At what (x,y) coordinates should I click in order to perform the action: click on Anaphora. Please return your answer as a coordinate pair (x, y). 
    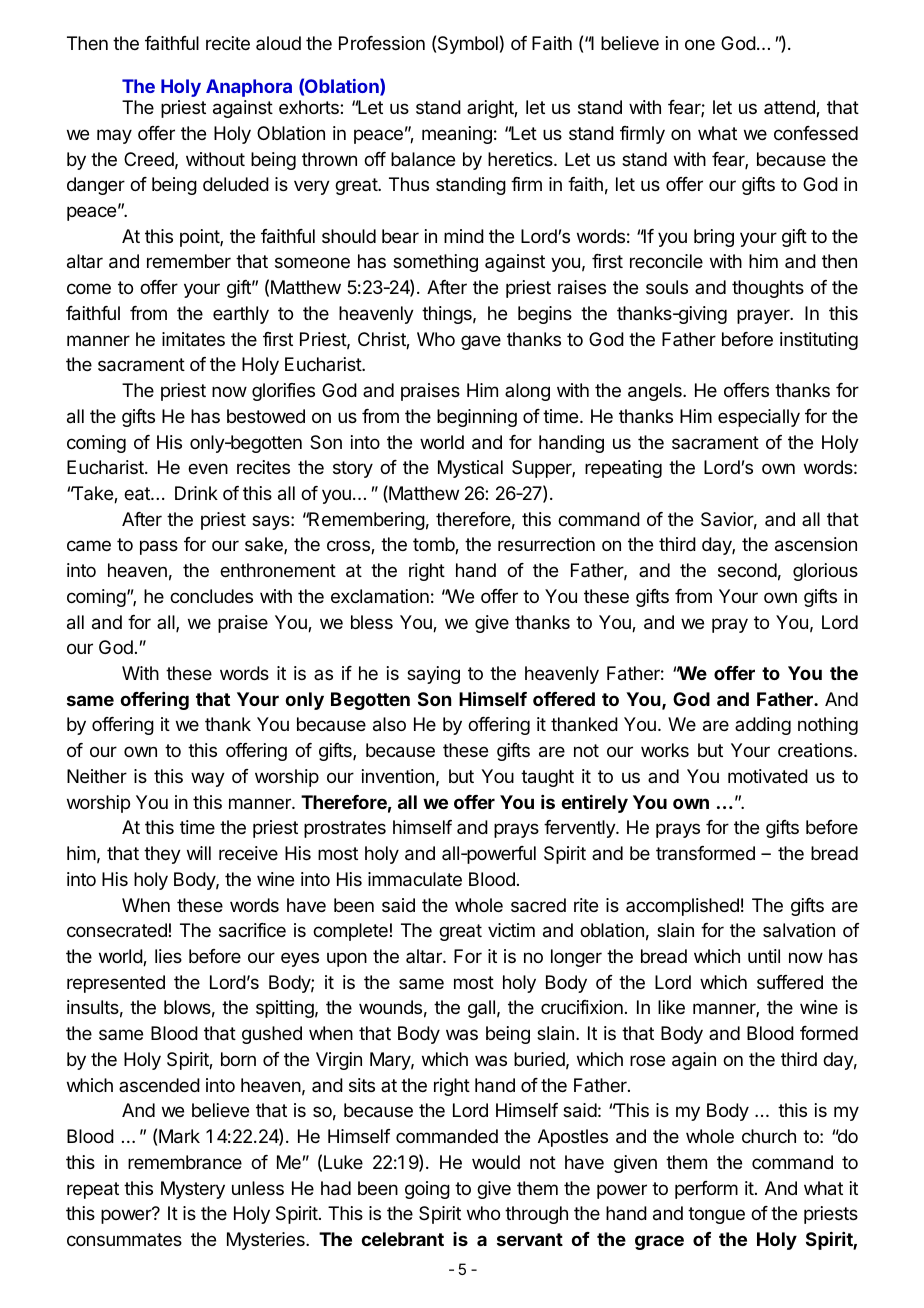
    Looking at the image, I should click on (249, 88).
